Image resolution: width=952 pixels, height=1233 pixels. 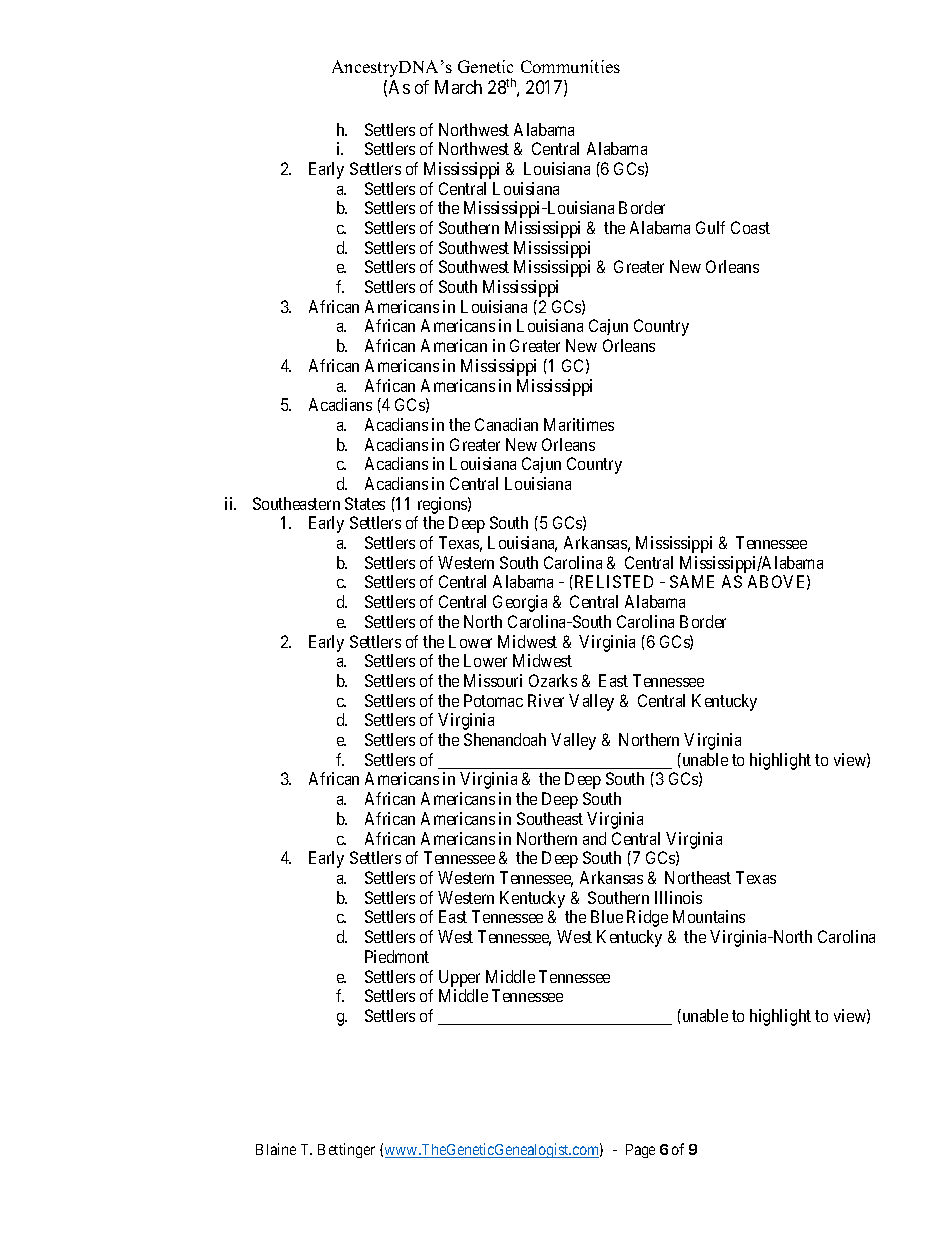 What do you see at coordinates (397, 956) in the screenshot?
I see `Piedmont` at bounding box center [397, 956].
